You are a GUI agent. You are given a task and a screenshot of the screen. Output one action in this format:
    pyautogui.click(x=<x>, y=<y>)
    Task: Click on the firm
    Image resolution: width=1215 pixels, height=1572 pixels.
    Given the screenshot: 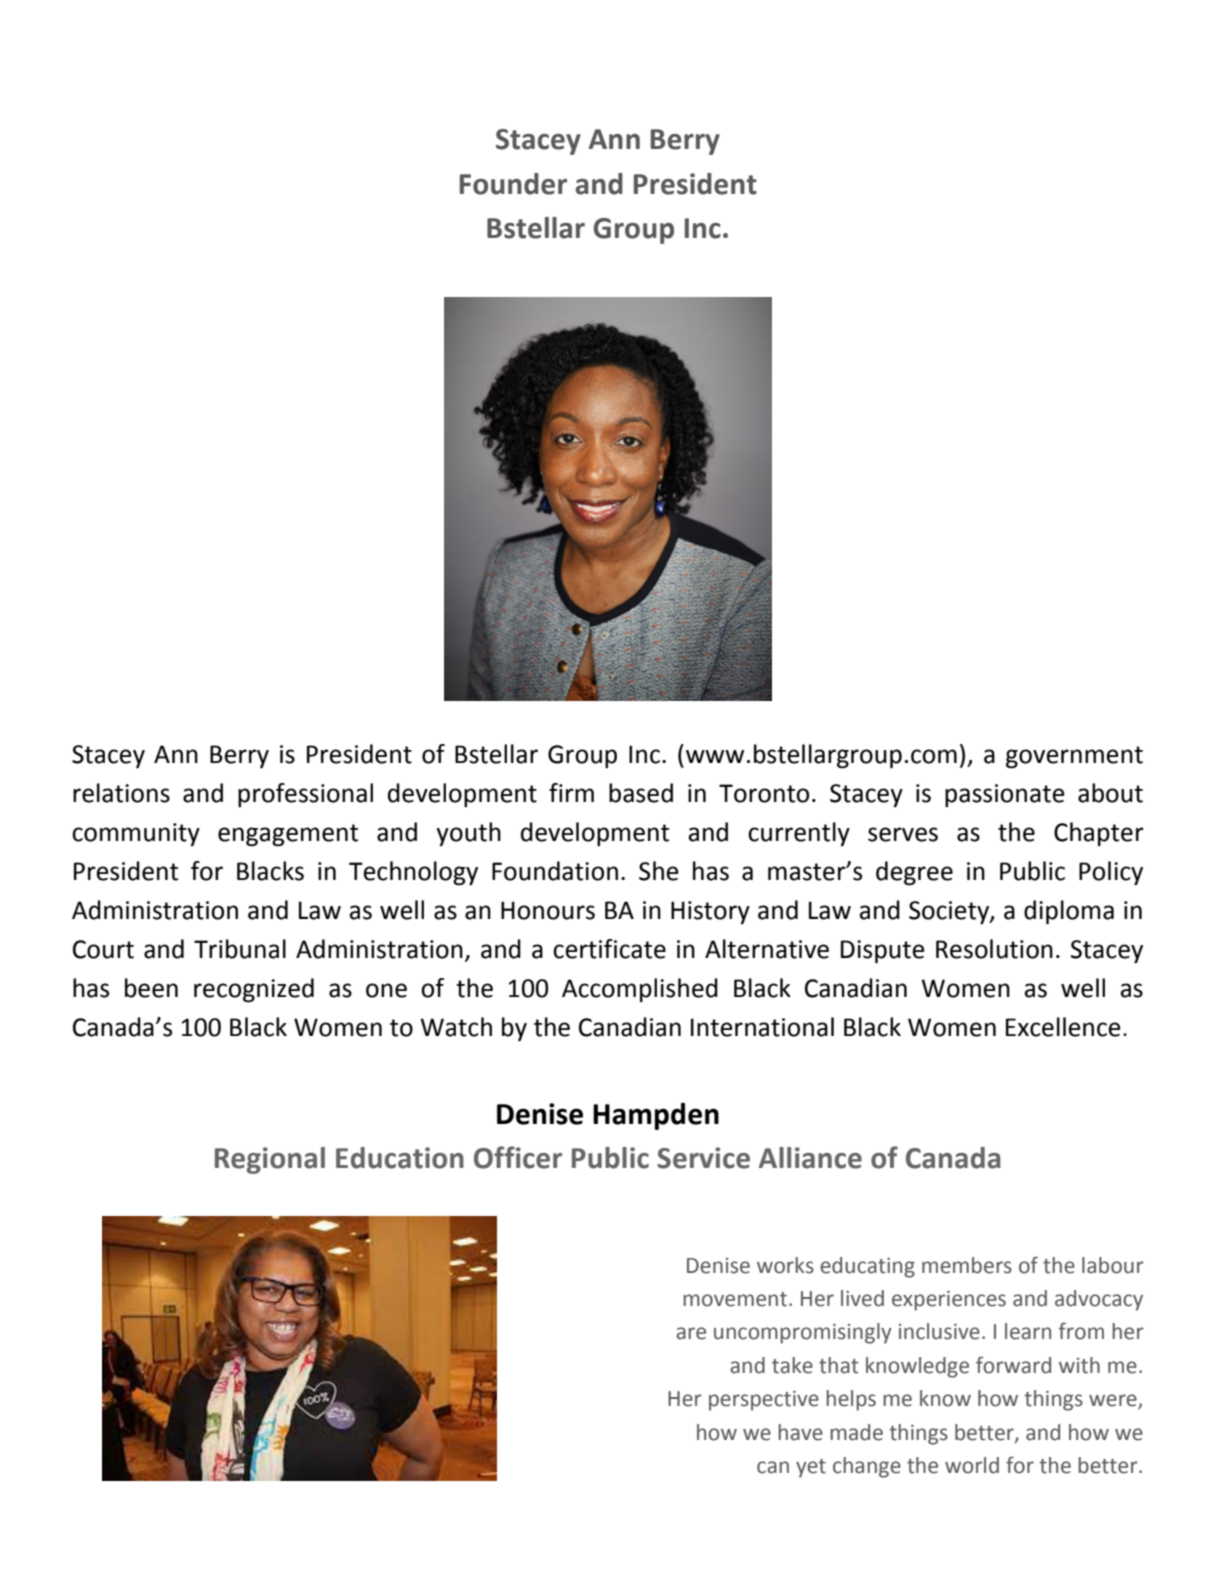 What is the action you would take?
    pyautogui.click(x=571, y=792)
